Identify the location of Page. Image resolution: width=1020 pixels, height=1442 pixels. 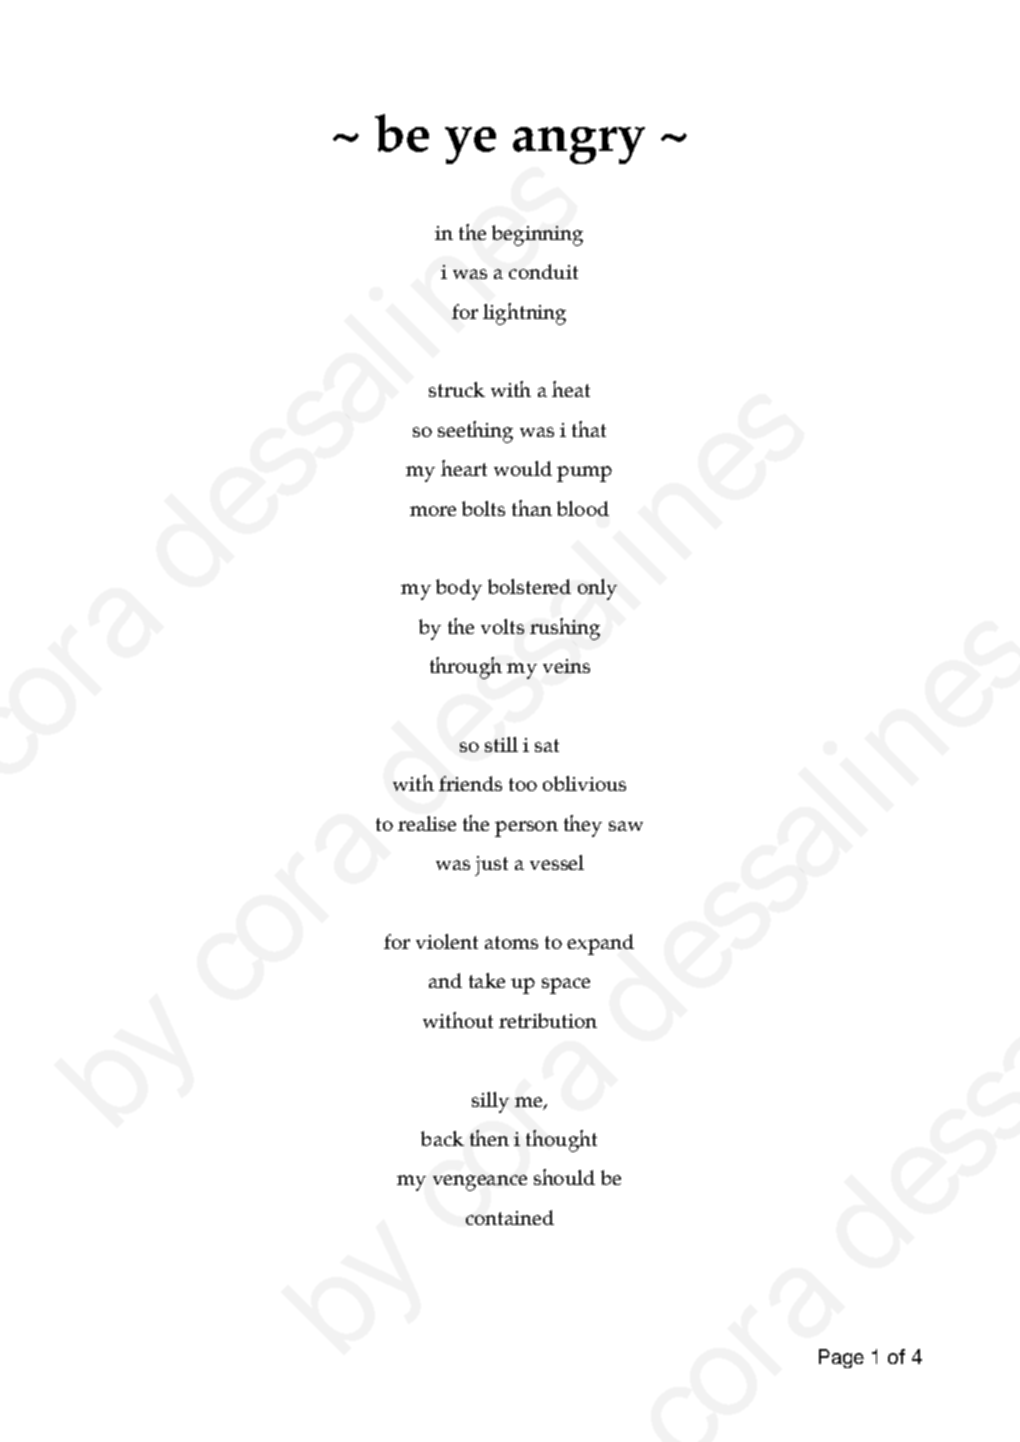
(841, 1358).
